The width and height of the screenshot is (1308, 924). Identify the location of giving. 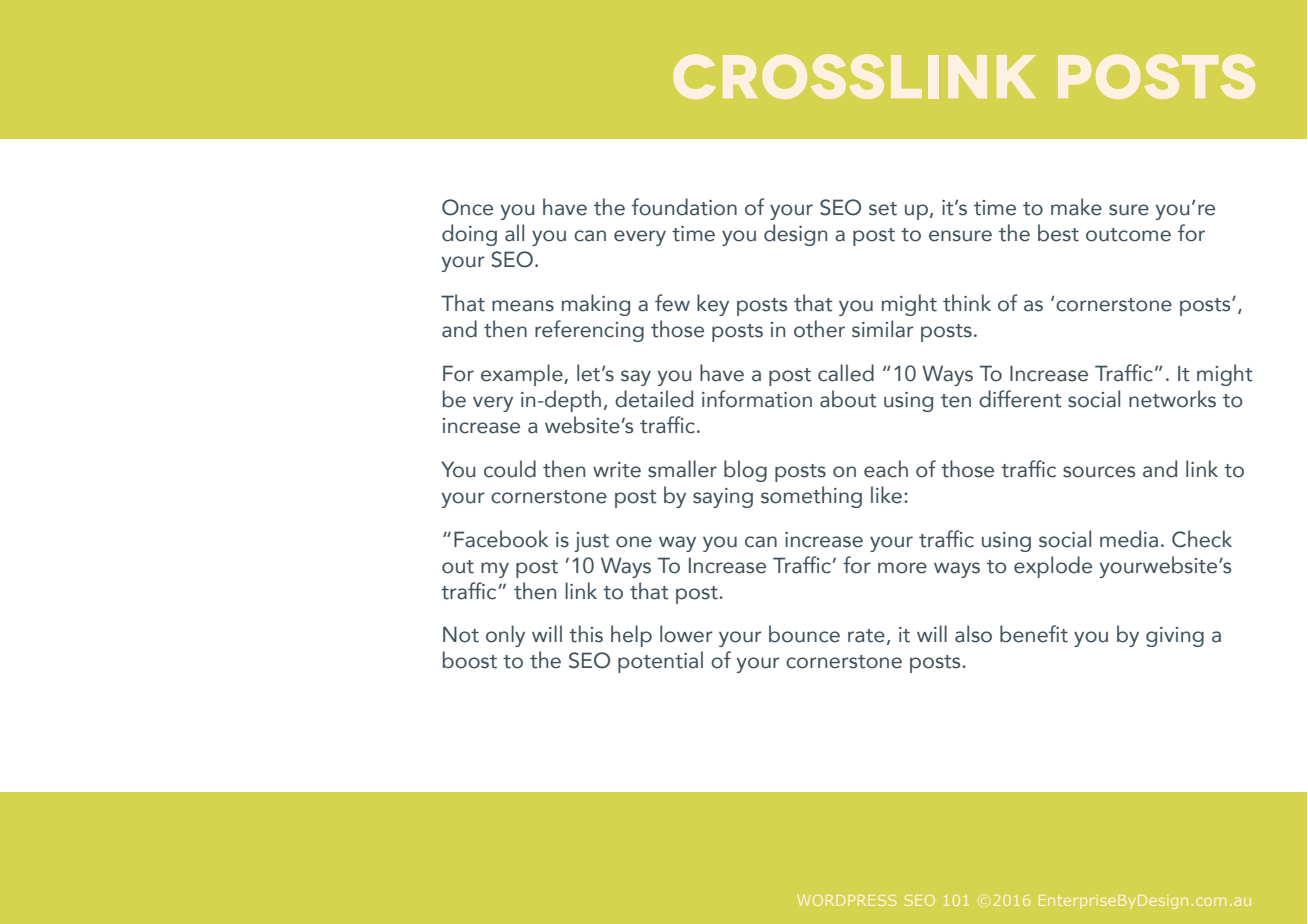
(1175, 637).
